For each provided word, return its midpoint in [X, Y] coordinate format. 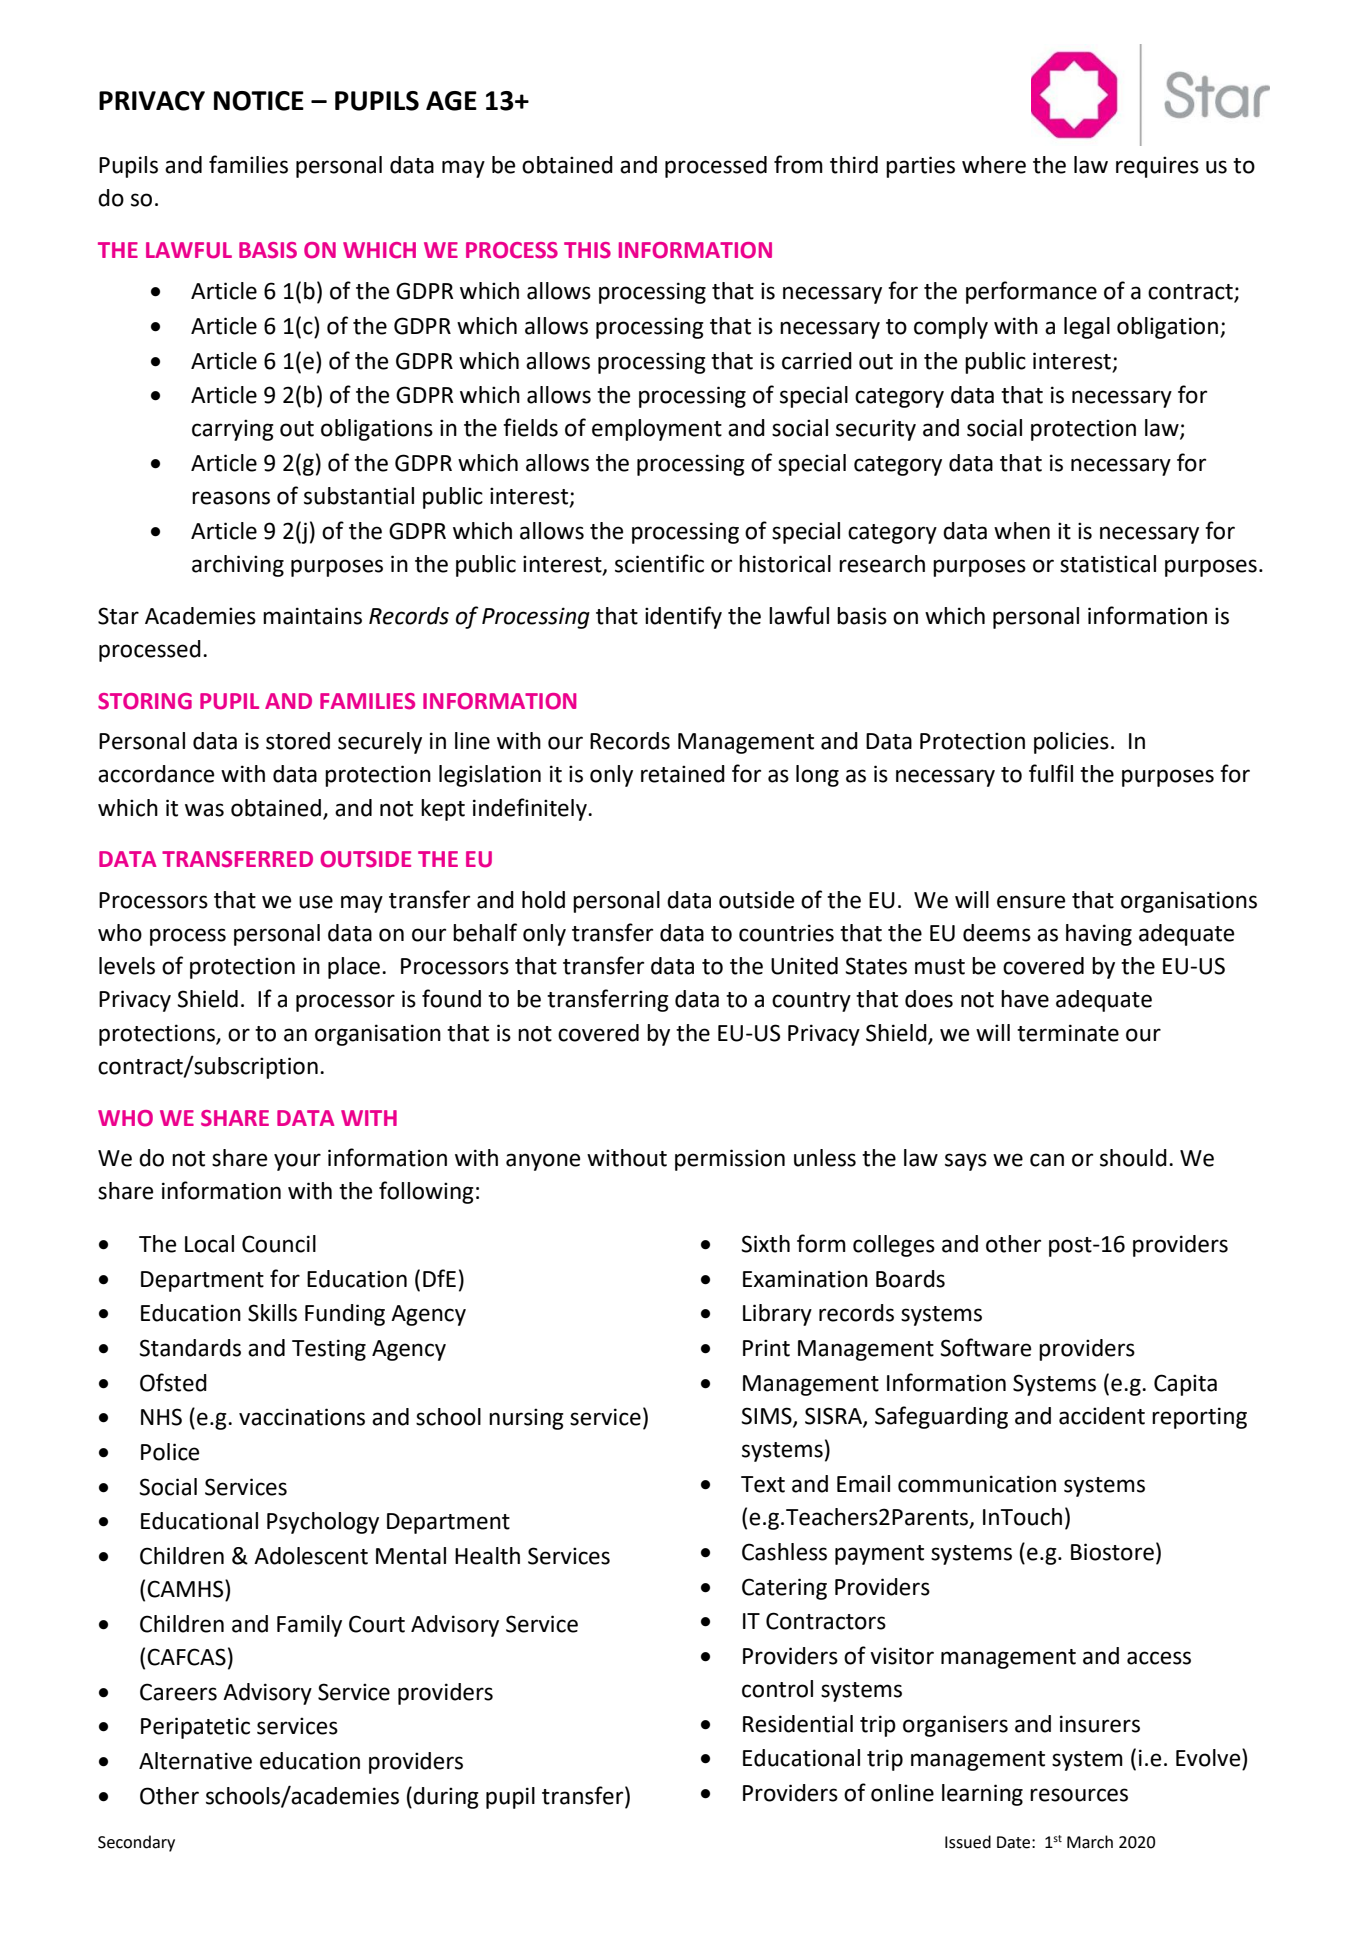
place [354, 968]
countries [786, 933]
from [798, 164]
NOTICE [259, 101]
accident [1102, 1416]
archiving [238, 566]
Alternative [195, 1761]
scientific [659, 563]
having [1099, 935]
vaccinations [302, 1417]
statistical [1108, 564]
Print [766, 1348]
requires [1157, 167]
